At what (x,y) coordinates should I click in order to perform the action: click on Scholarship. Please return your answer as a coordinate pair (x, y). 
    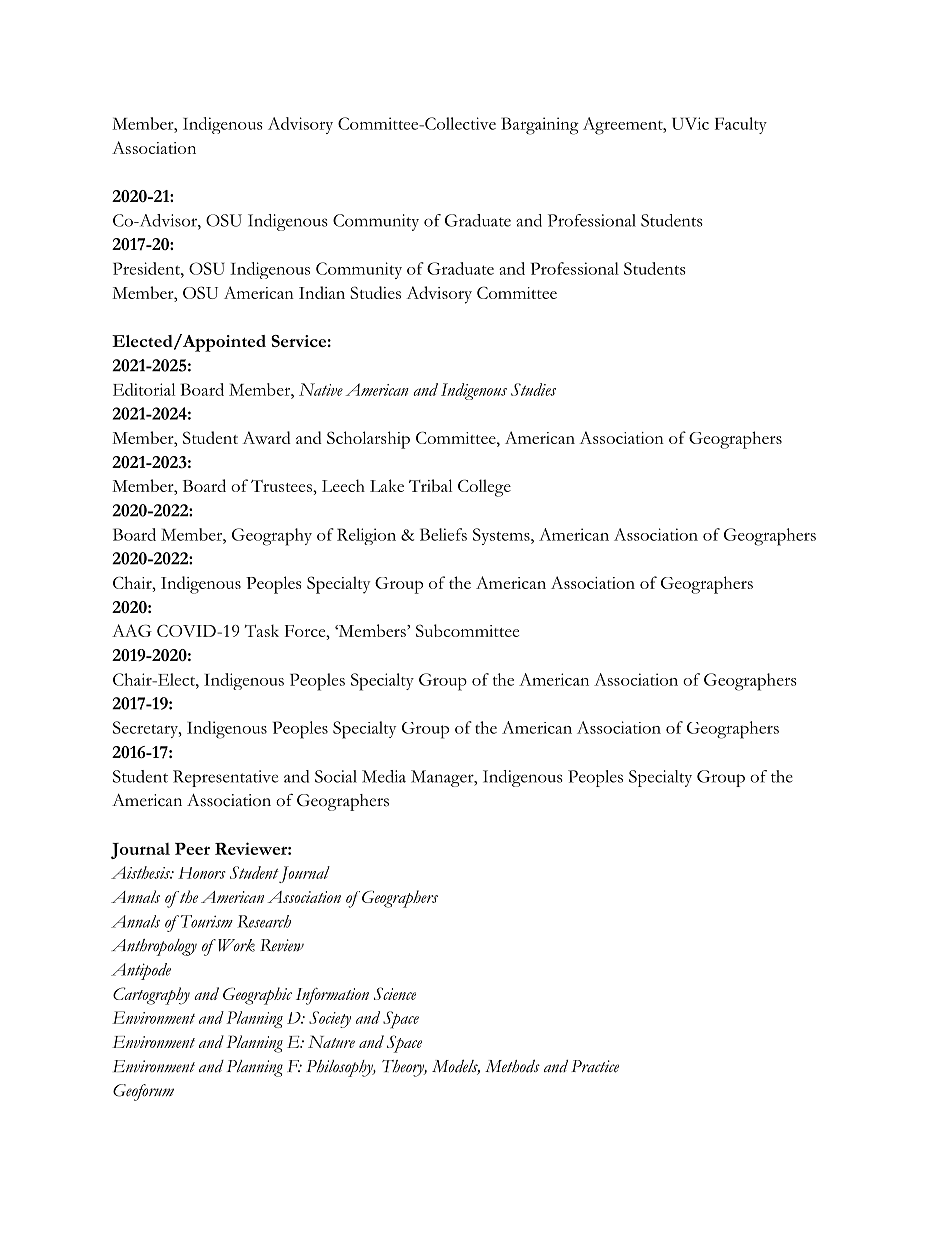
    Looking at the image, I should click on (368, 440).
